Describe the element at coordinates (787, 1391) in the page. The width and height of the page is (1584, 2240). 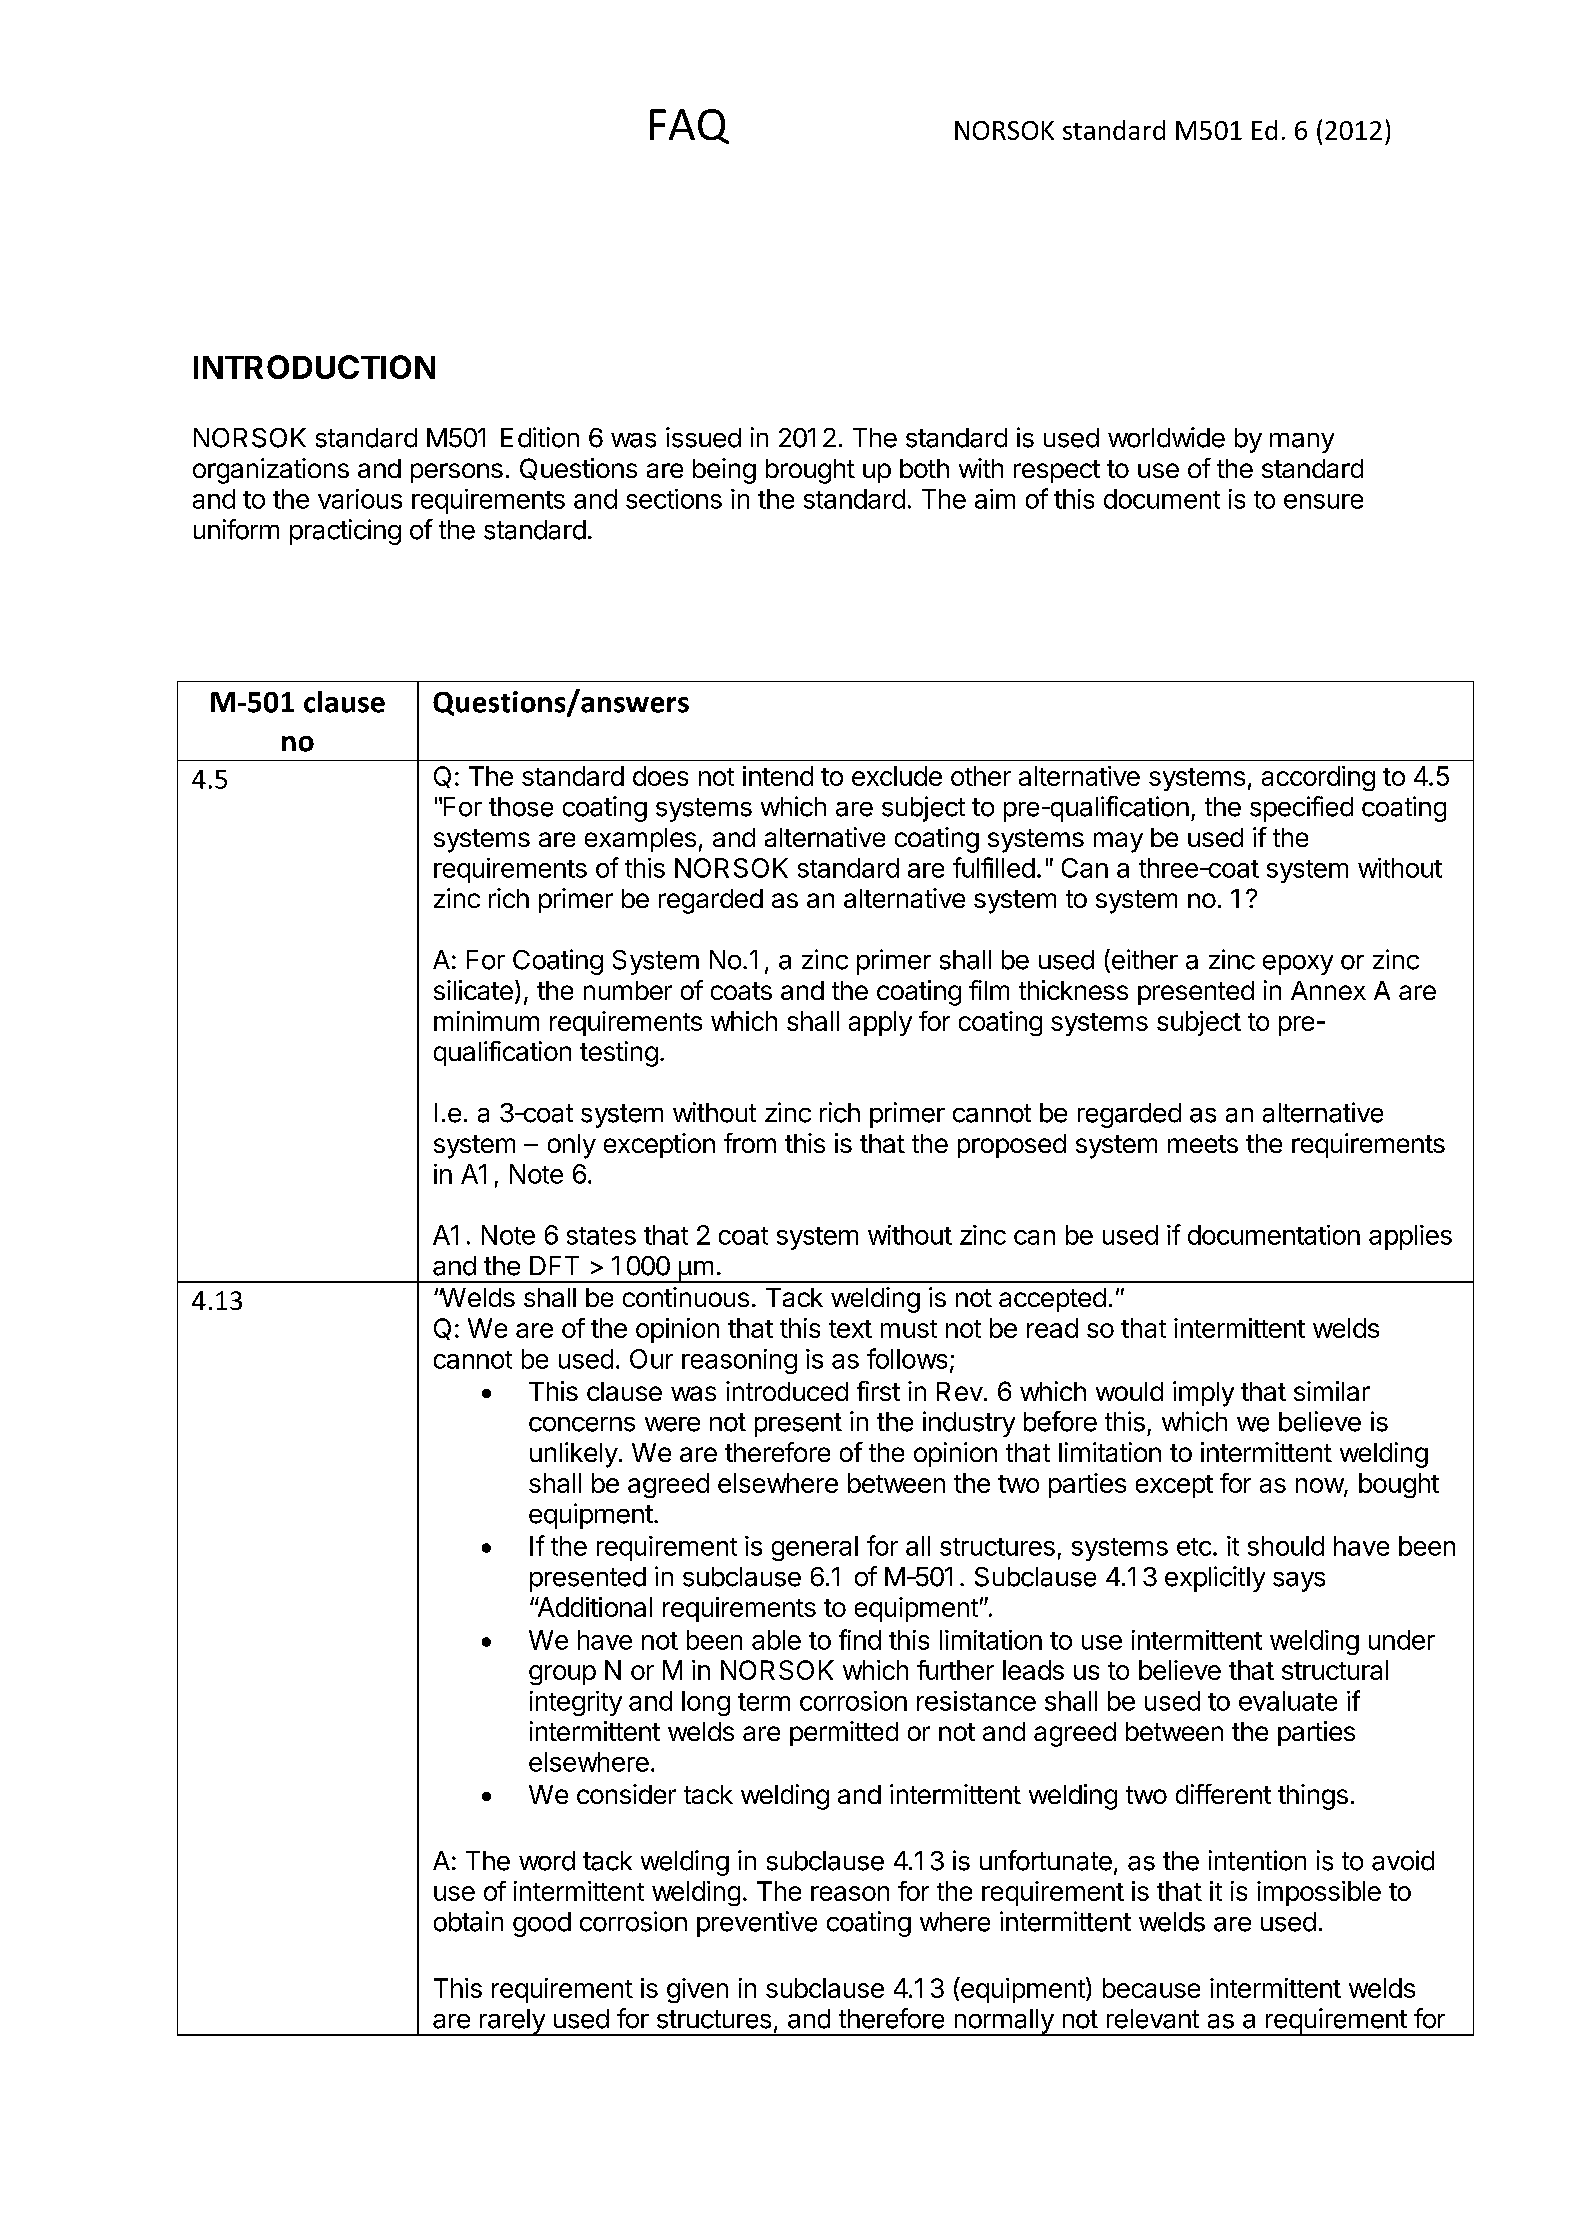
I see `introduced` at that location.
